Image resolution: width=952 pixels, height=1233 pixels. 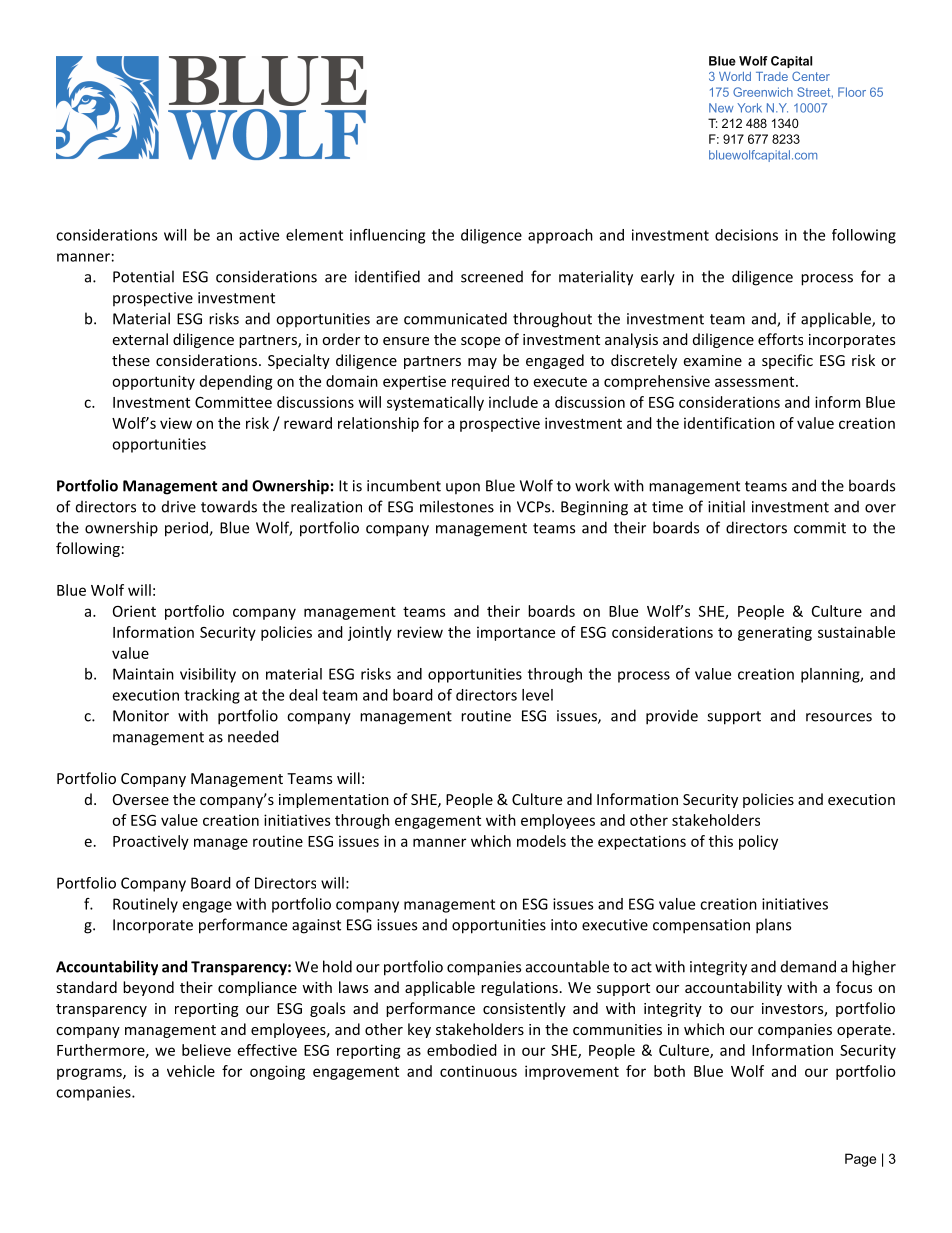 I want to click on Orient, so click(x=134, y=611).
